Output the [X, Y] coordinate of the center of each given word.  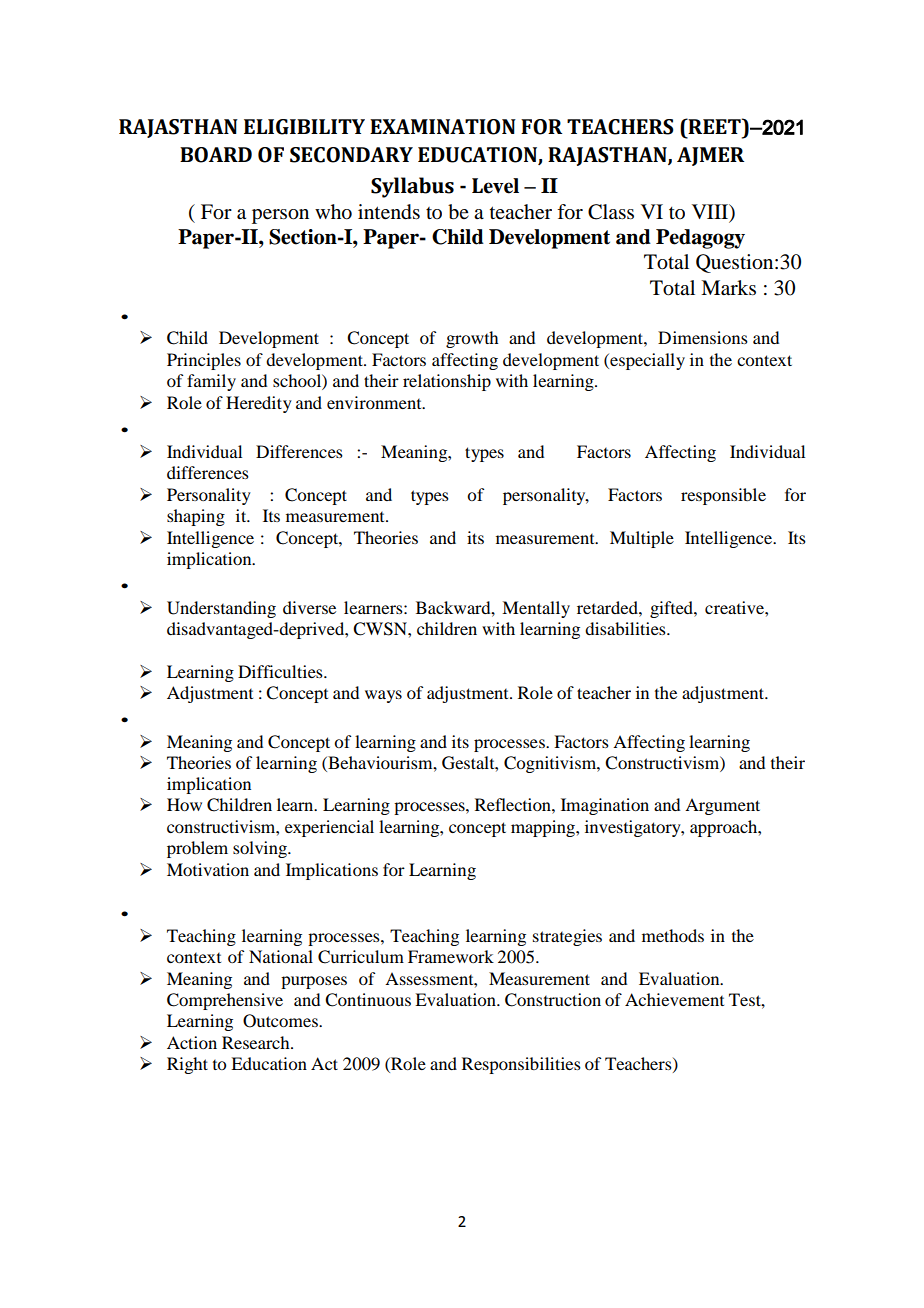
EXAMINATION [443, 127]
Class [611, 212]
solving [261, 849]
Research [257, 1042]
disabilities [626, 628]
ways [383, 696]
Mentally [536, 609]
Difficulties [281, 671]
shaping [196, 517]
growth [472, 339]
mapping [544, 828]
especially [646, 361]
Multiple [642, 539]
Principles [204, 361]
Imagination [605, 806]
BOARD [216, 155]
